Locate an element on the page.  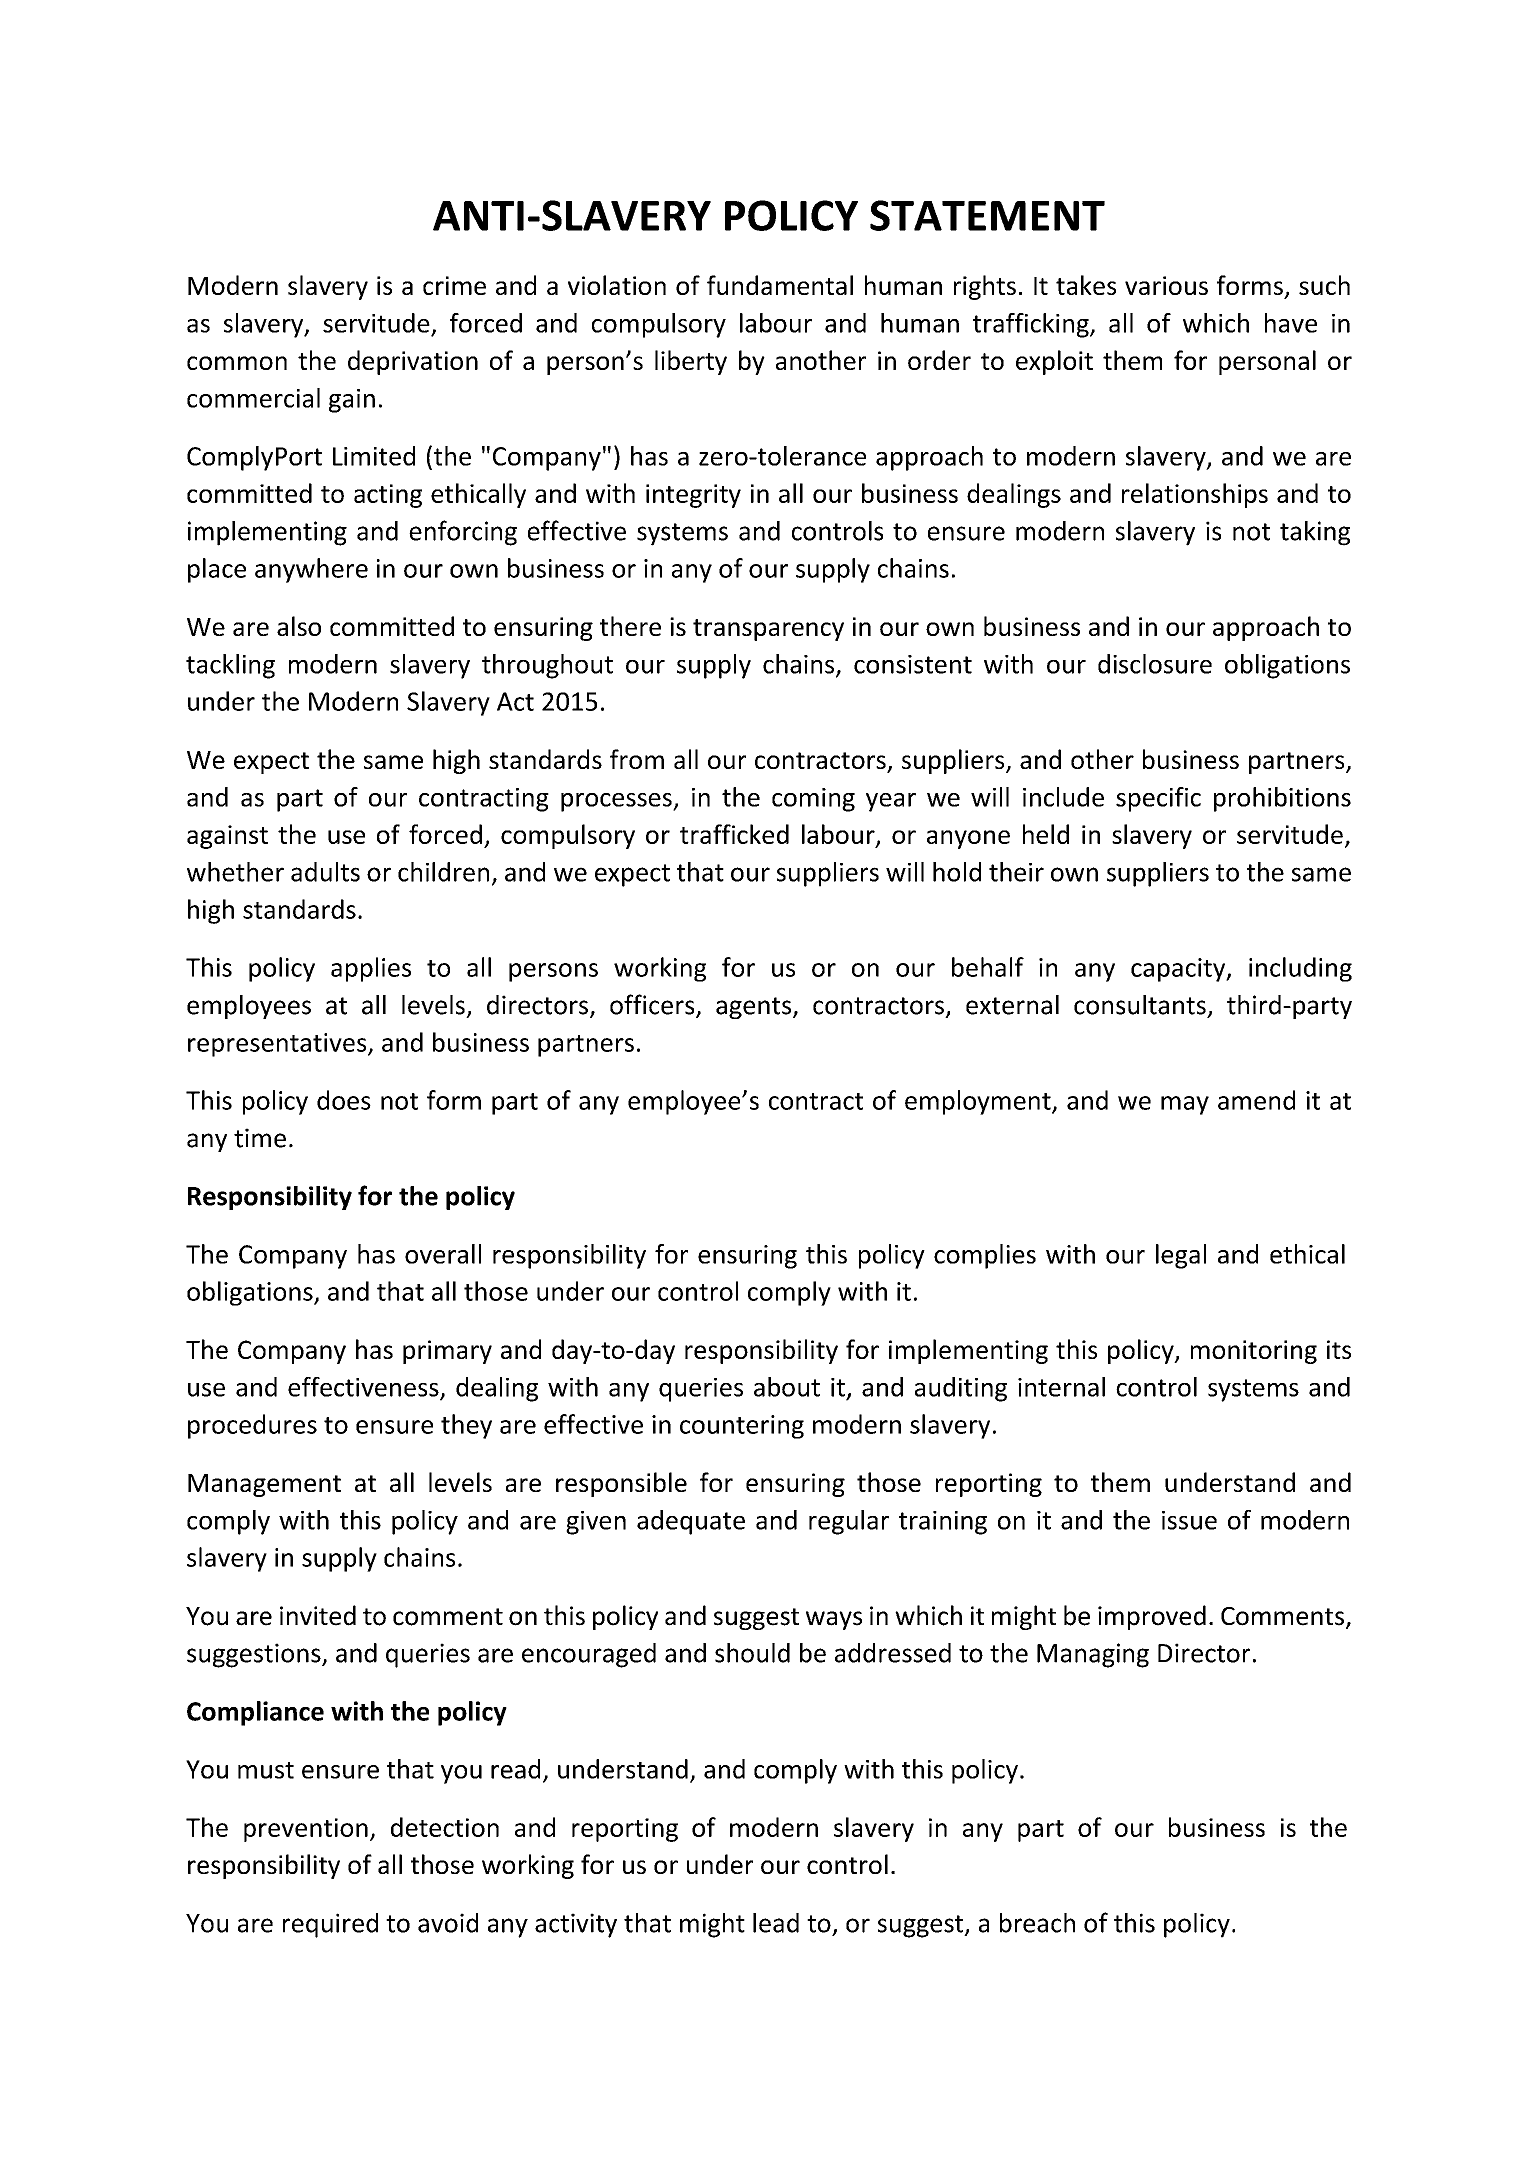
specific is located at coordinates (1158, 799).
